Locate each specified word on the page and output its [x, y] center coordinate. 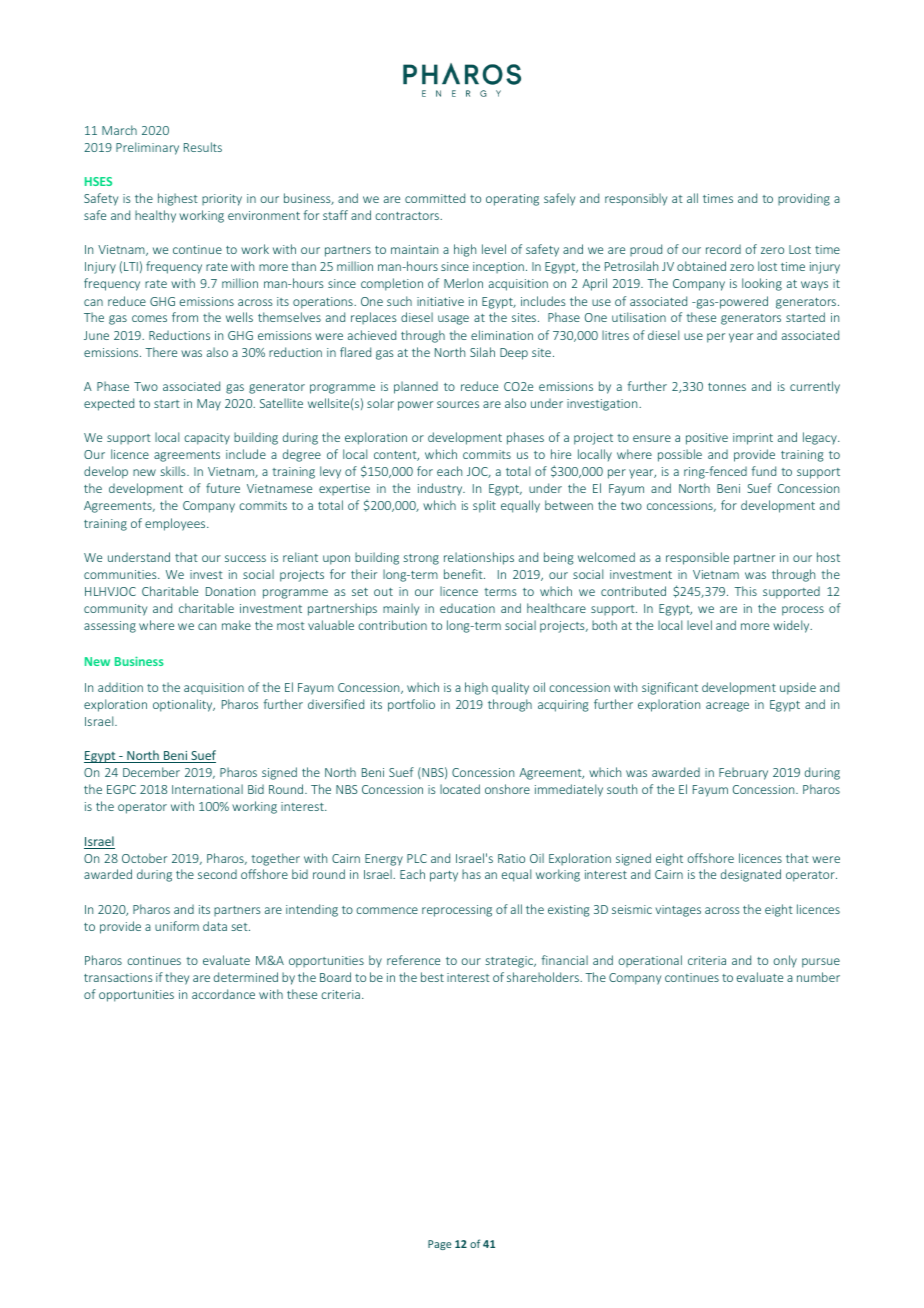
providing [804, 199]
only [785, 961]
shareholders [544, 977]
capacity [207, 439]
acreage [727, 707]
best [432, 977]
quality [510, 688]
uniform [177, 926]
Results [203, 147]
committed [435, 198]
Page [439, 1245]
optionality [184, 705]
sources [458, 404]
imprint [753, 439]
